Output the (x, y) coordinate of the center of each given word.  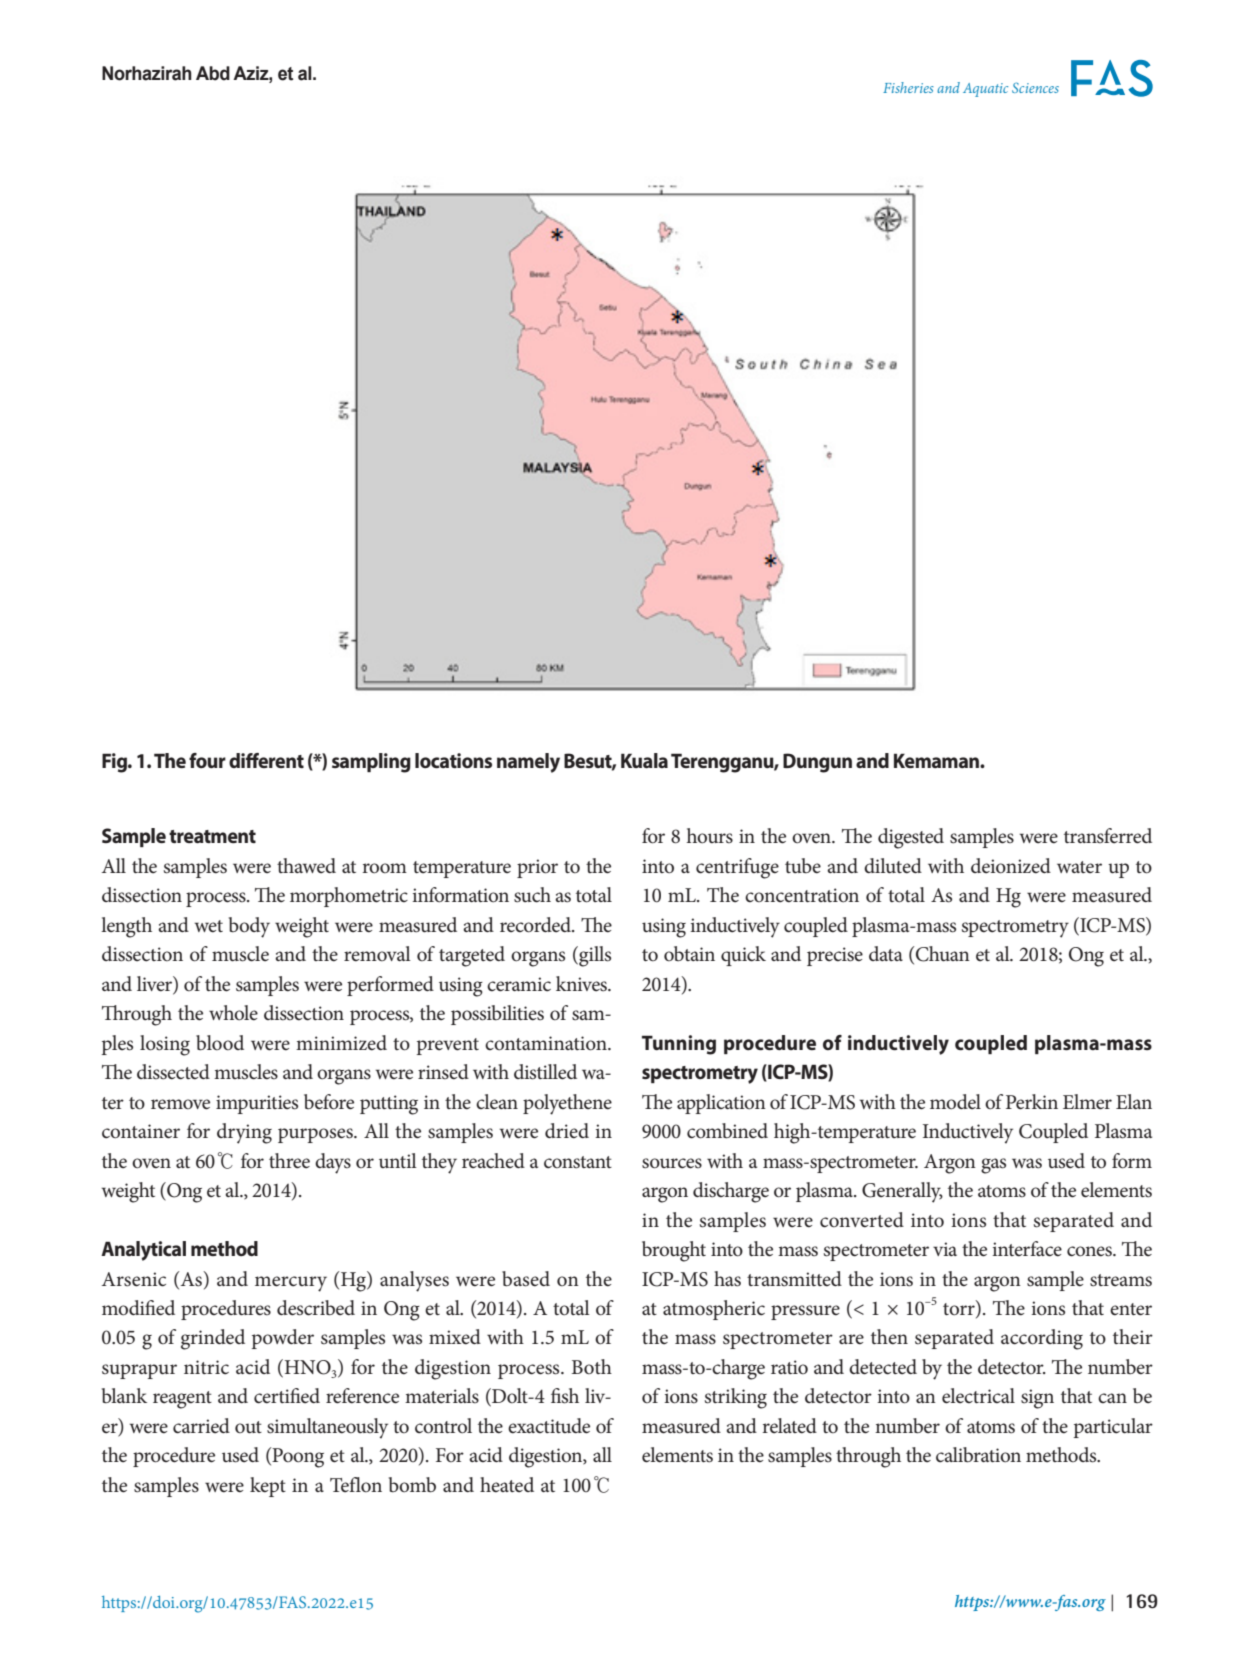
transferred (1108, 836)
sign (1037, 1399)
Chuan (941, 955)
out (248, 1427)
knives (582, 984)
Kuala (644, 761)
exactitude (549, 1426)
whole (233, 1013)
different (266, 760)
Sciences (1035, 87)
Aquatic (985, 90)
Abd (213, 73)
